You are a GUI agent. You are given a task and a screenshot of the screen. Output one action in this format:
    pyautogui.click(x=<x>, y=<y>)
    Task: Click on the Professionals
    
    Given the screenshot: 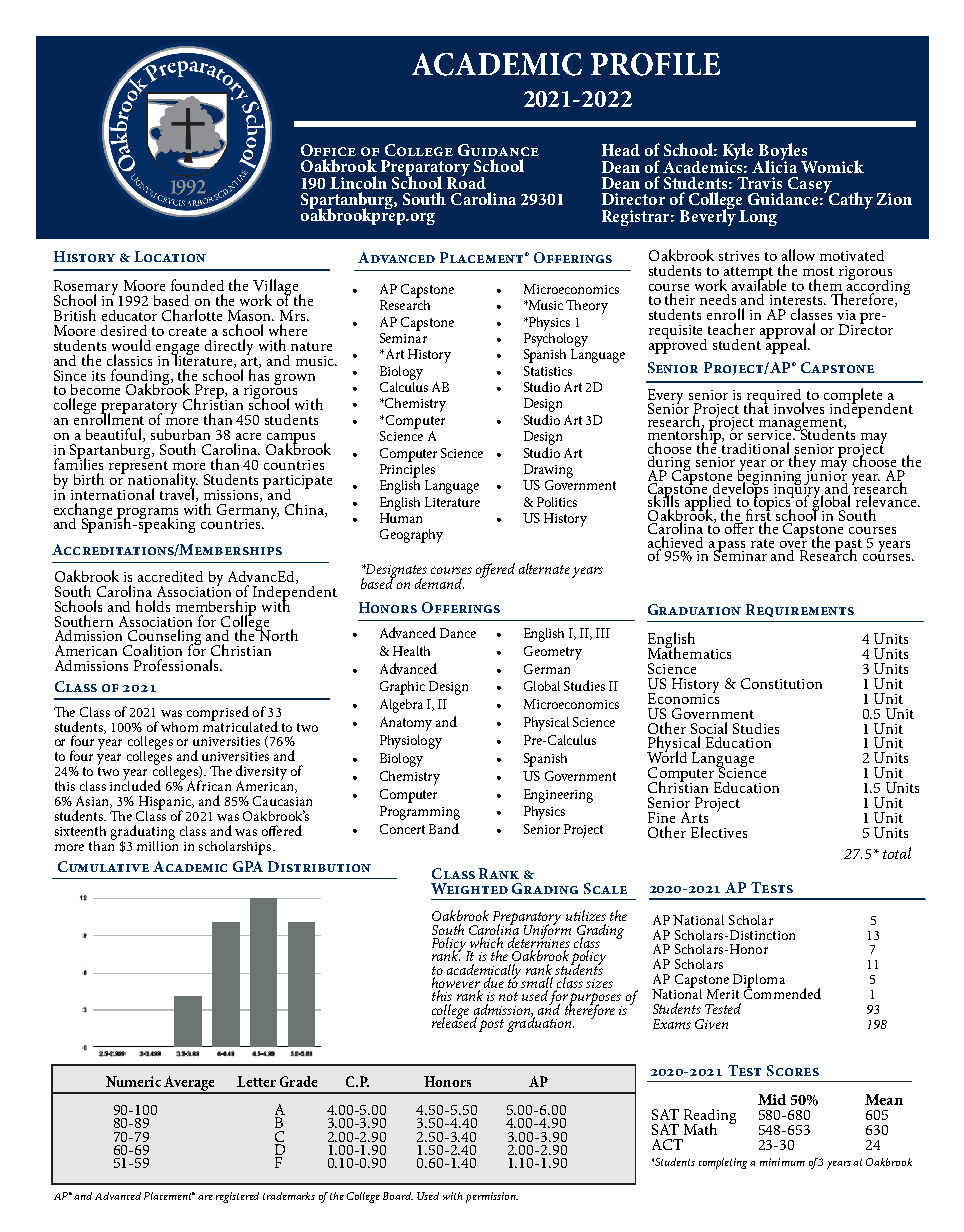 What is the action you would take?
    pyautogui.click(x=177, y=665)
